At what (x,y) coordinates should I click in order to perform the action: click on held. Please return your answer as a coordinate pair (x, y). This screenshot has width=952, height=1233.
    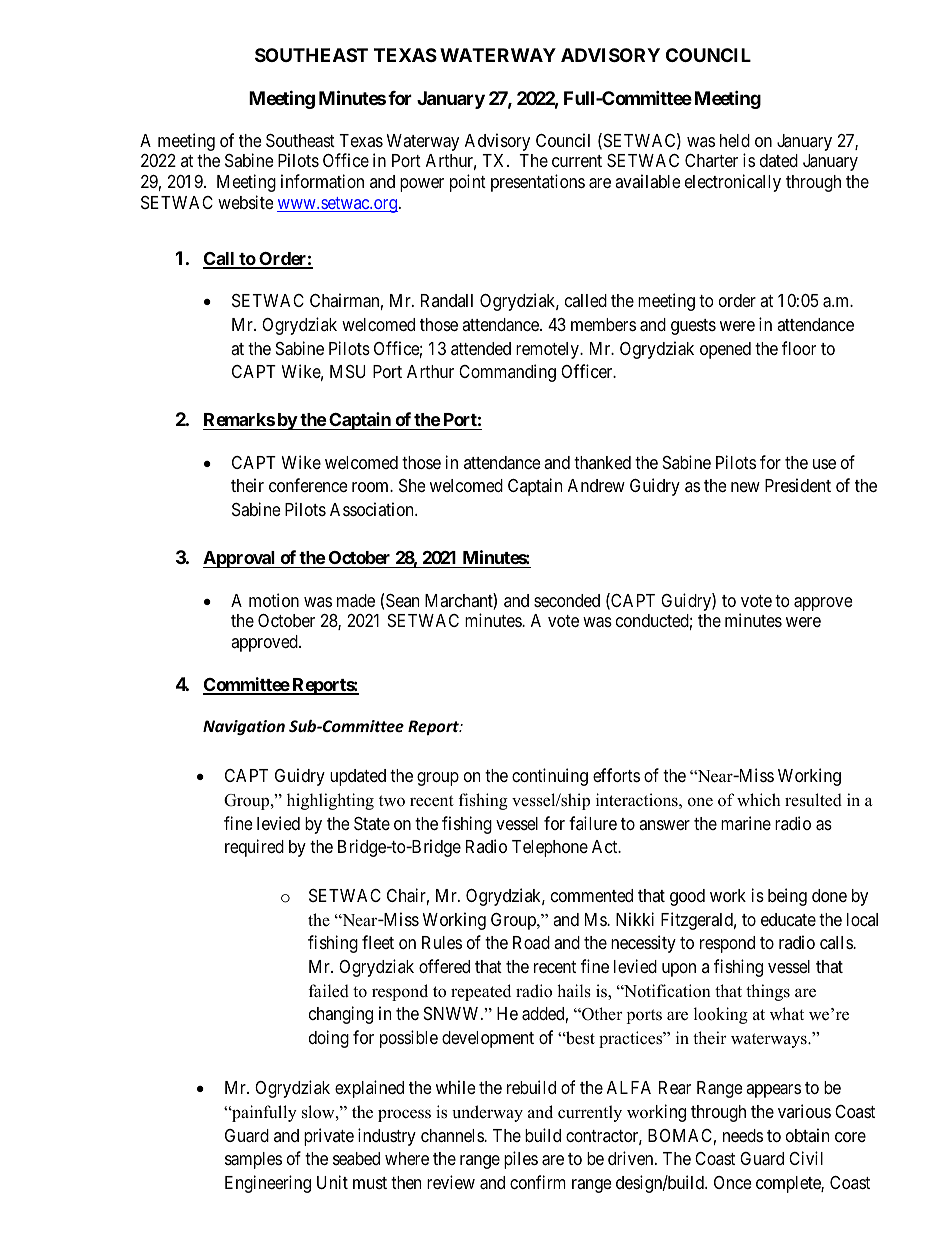
    Looking at the image, I should click on (735, 140).
